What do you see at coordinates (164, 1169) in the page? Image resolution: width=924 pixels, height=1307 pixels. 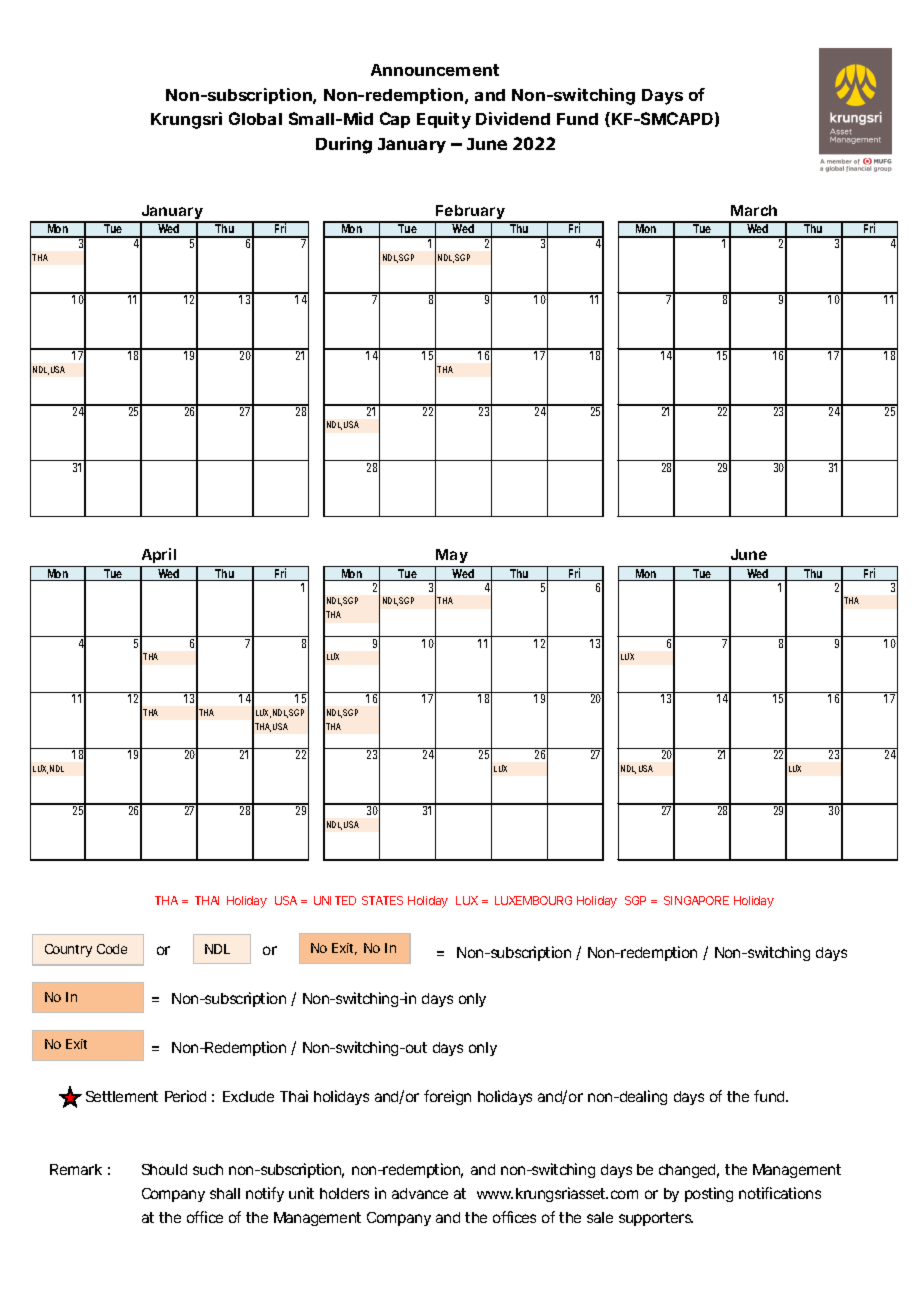 I see `Should` at bounding box center [164, 1169].
